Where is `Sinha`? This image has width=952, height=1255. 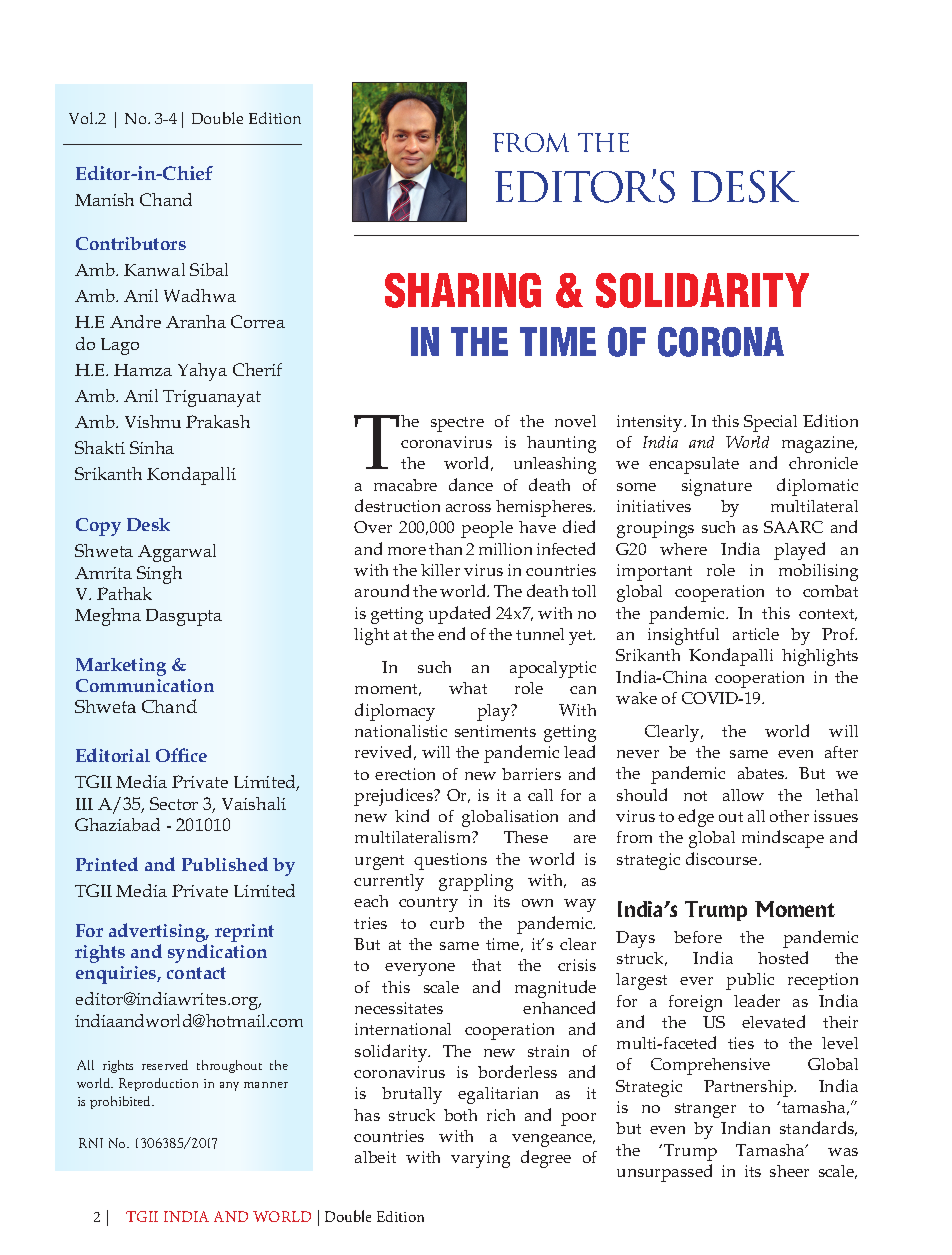
Sinha is located at coordinates (152, 447).
